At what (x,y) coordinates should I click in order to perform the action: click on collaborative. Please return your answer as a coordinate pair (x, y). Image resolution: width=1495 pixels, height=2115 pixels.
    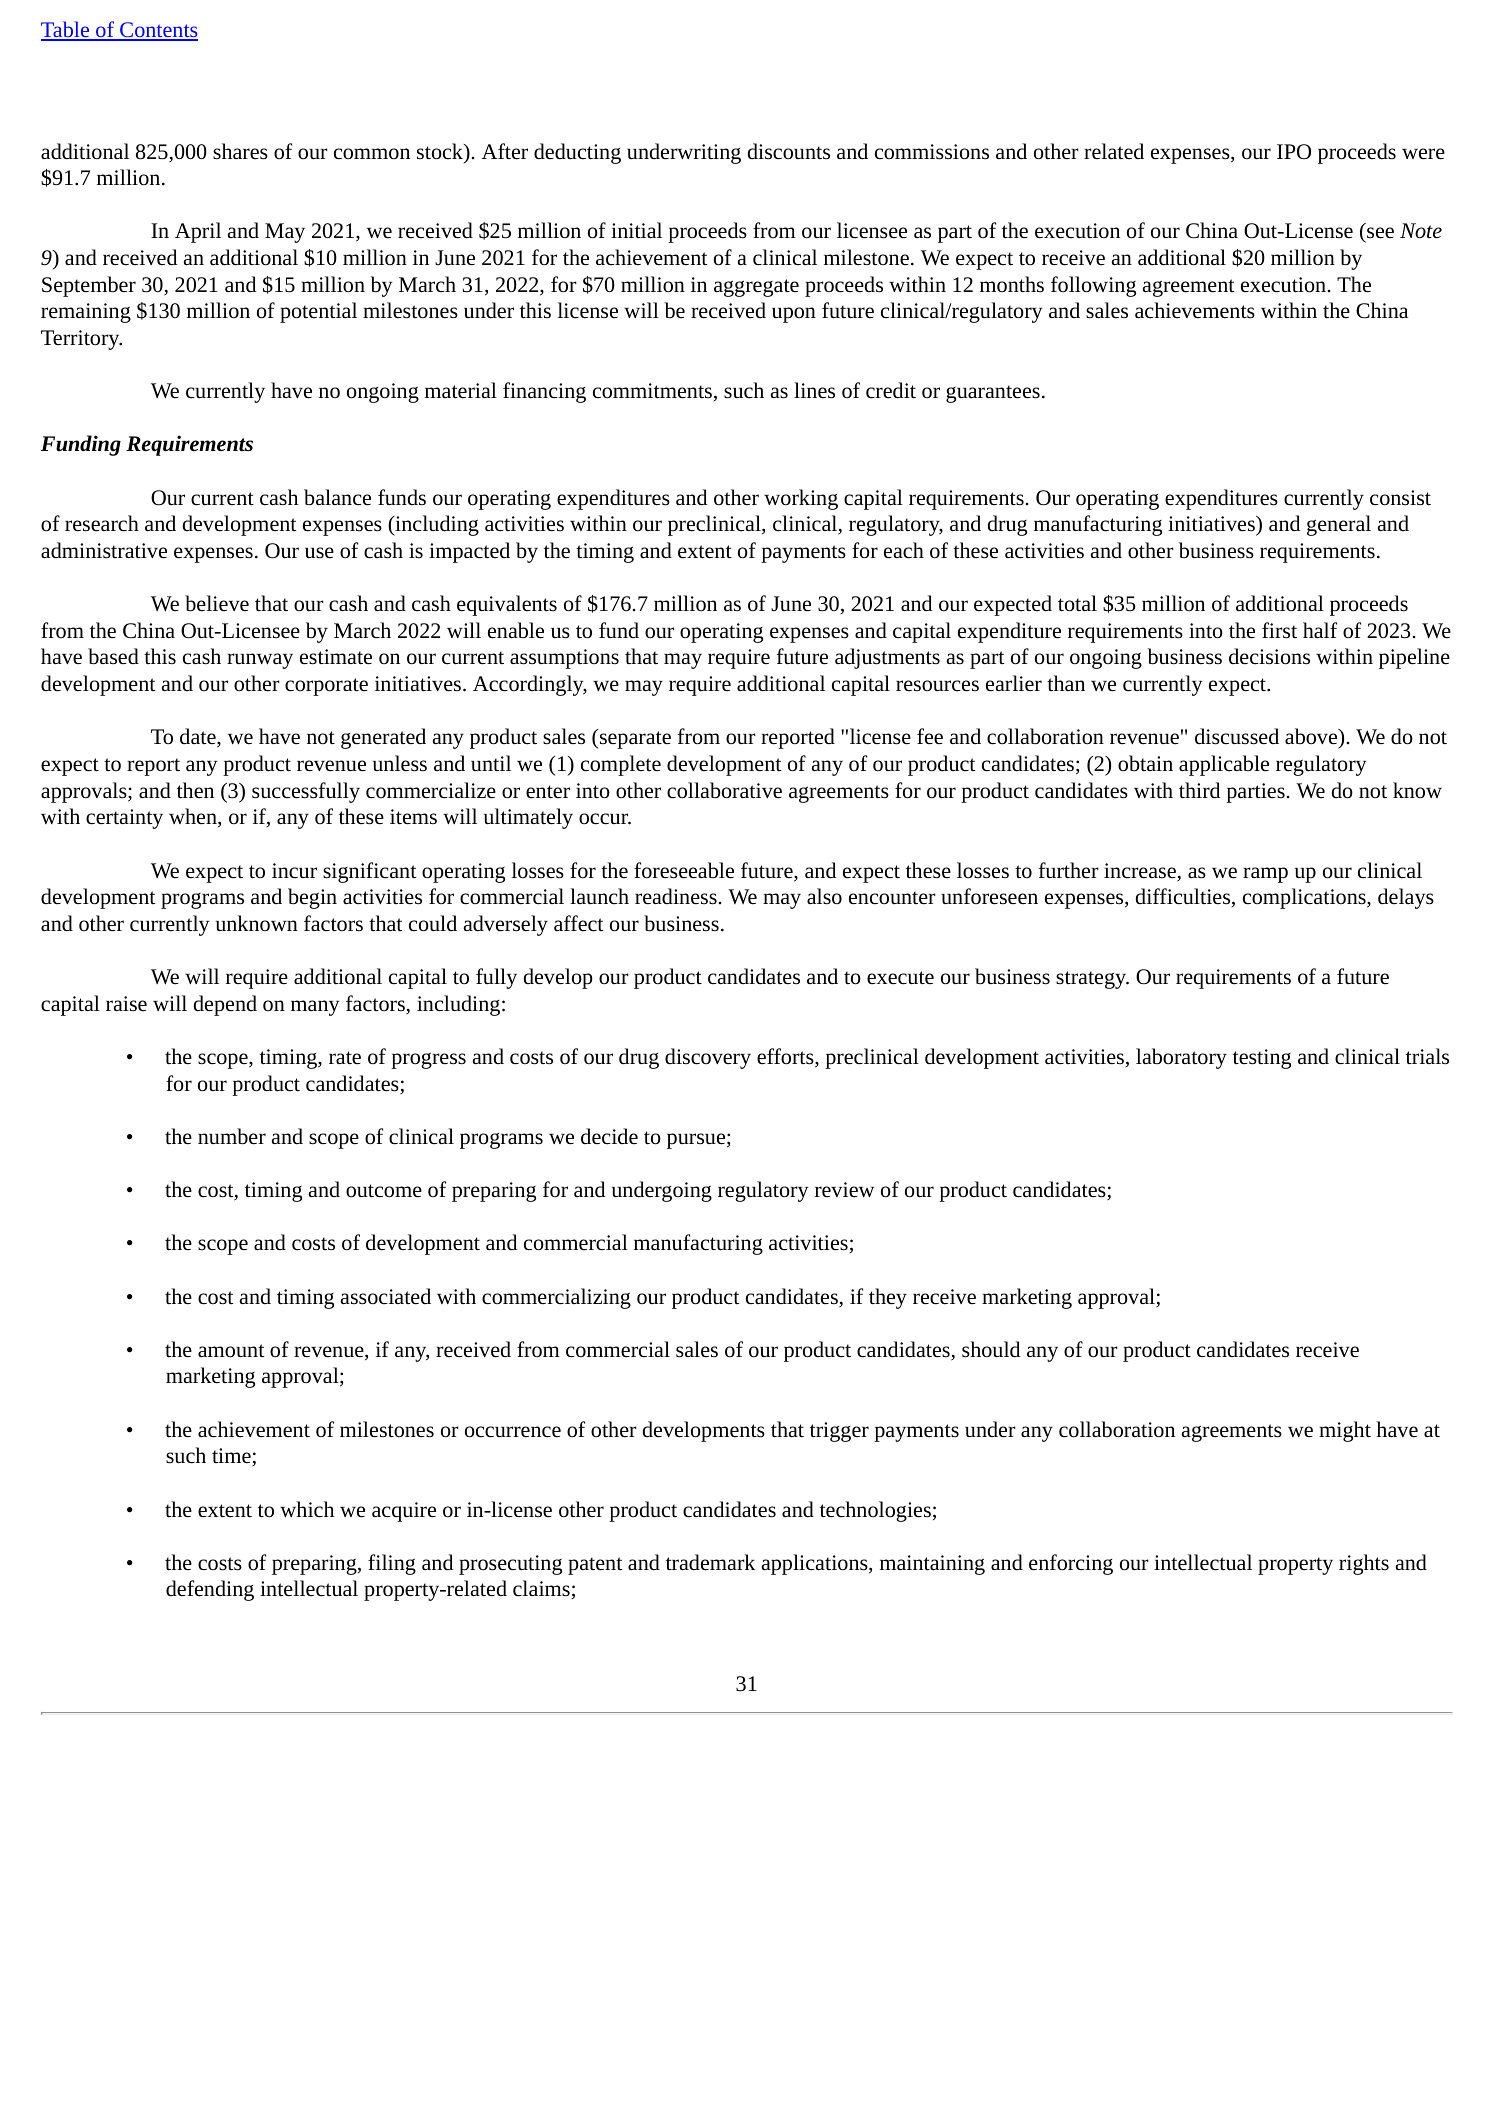
    Looking at the image, I should click on (724, 790).
